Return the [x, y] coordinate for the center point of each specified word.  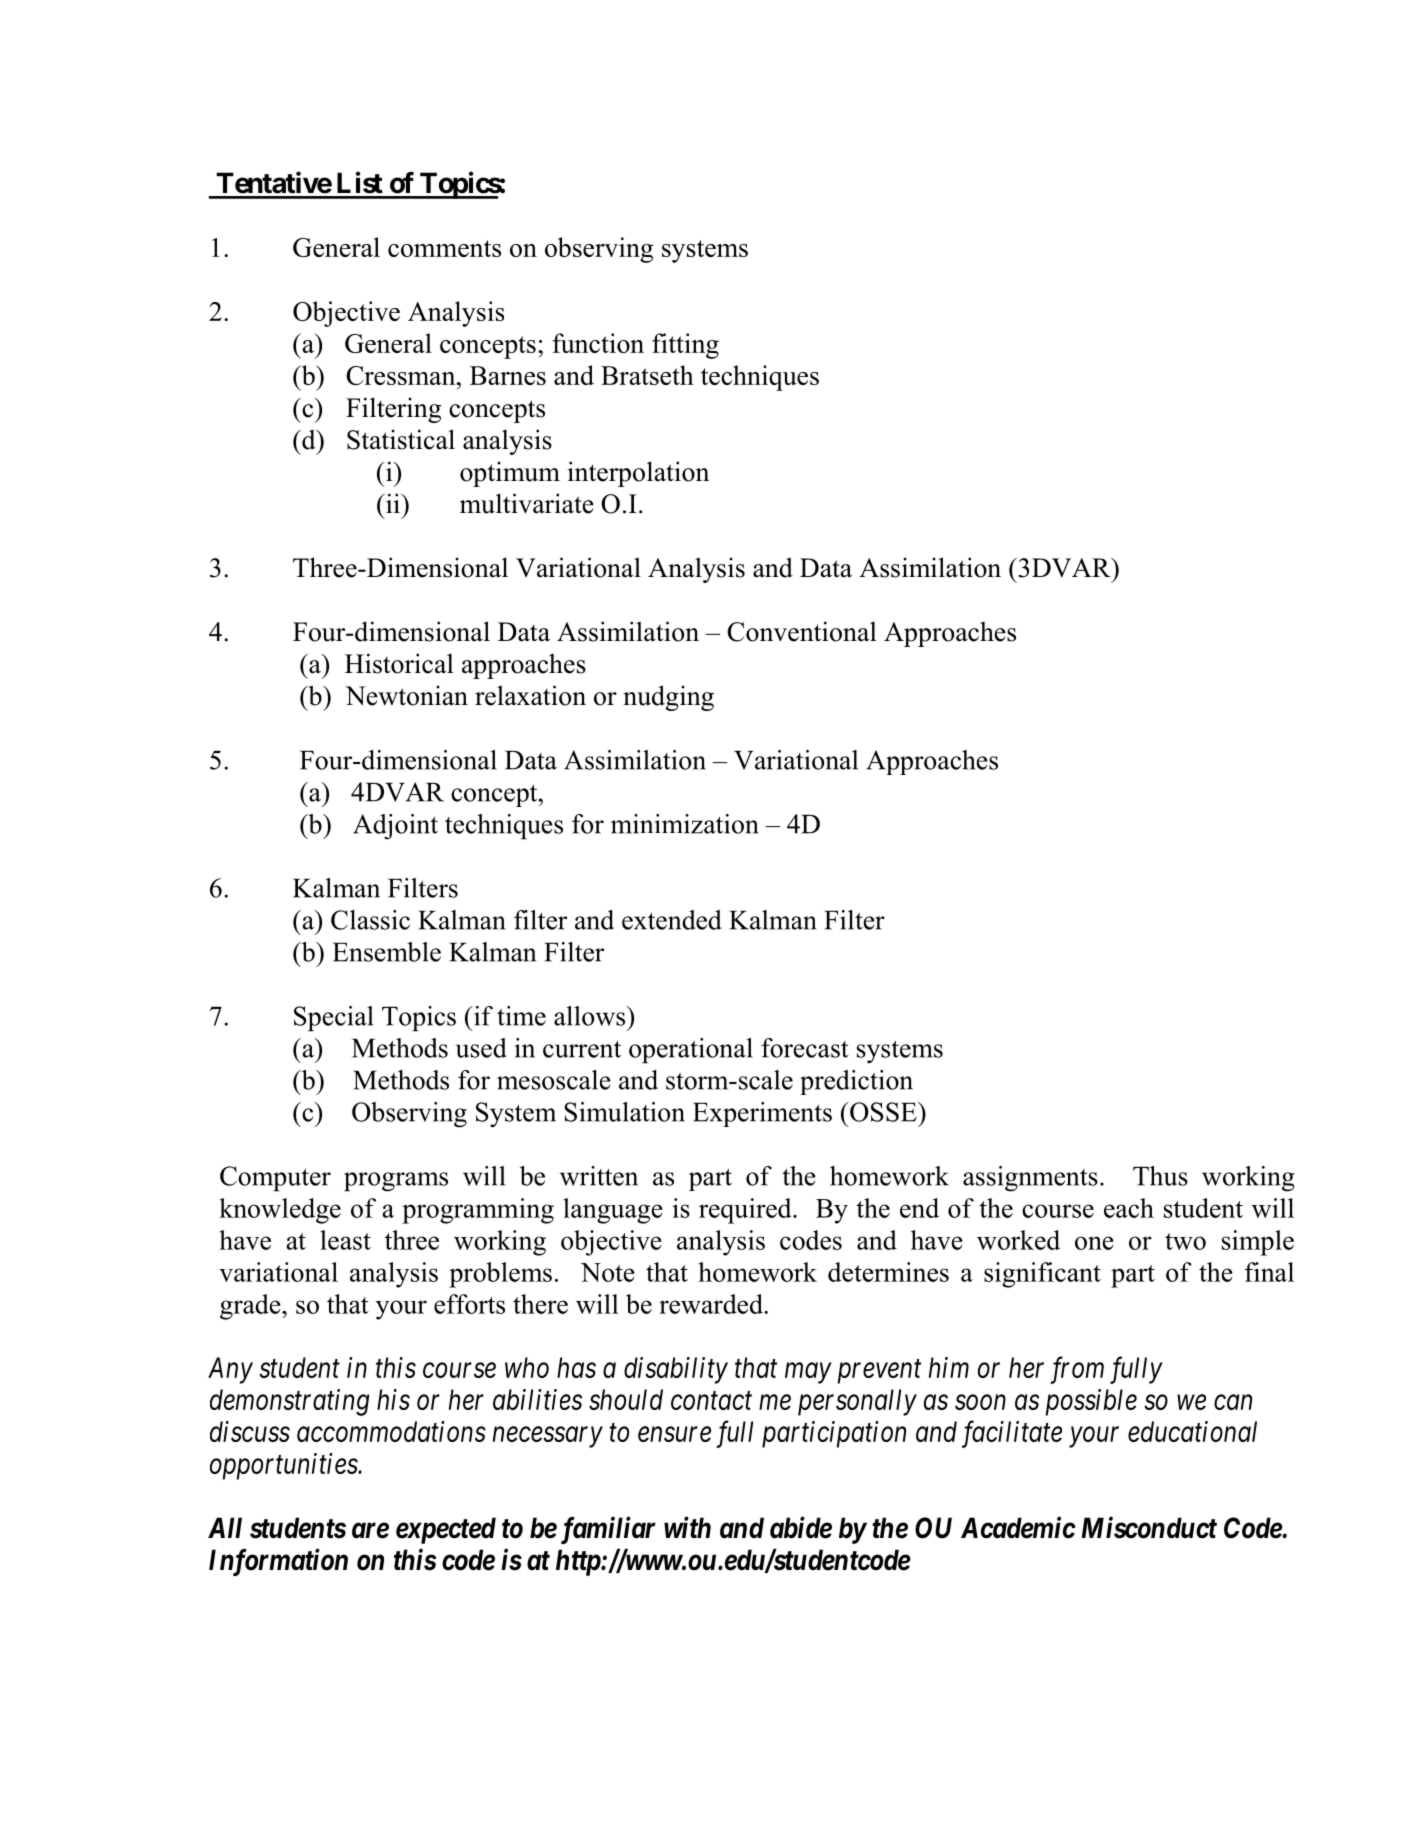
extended [672, 920]
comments [444, 248]
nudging [668, 698]
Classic [370, 920]
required [746, 1211]
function [598, 343]
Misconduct [1149, 1527]
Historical [399, 663]
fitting [685, 346]
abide [801, 1527]
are [370, 1531]
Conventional [802, 631]
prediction [856, 1082]
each [1129, 1208]
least [345, 1240]
